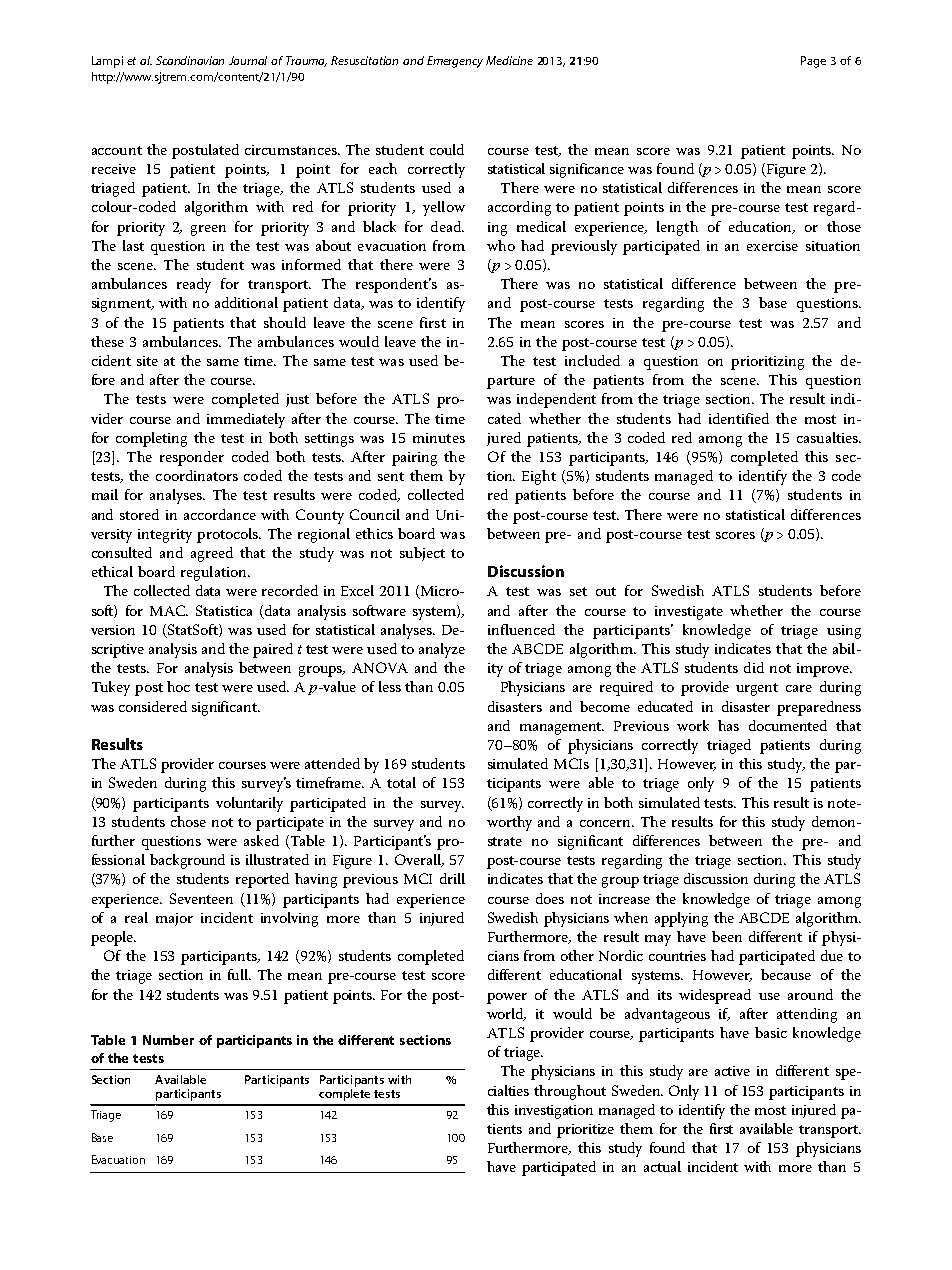  I want to click on been, so click(727, 936).
